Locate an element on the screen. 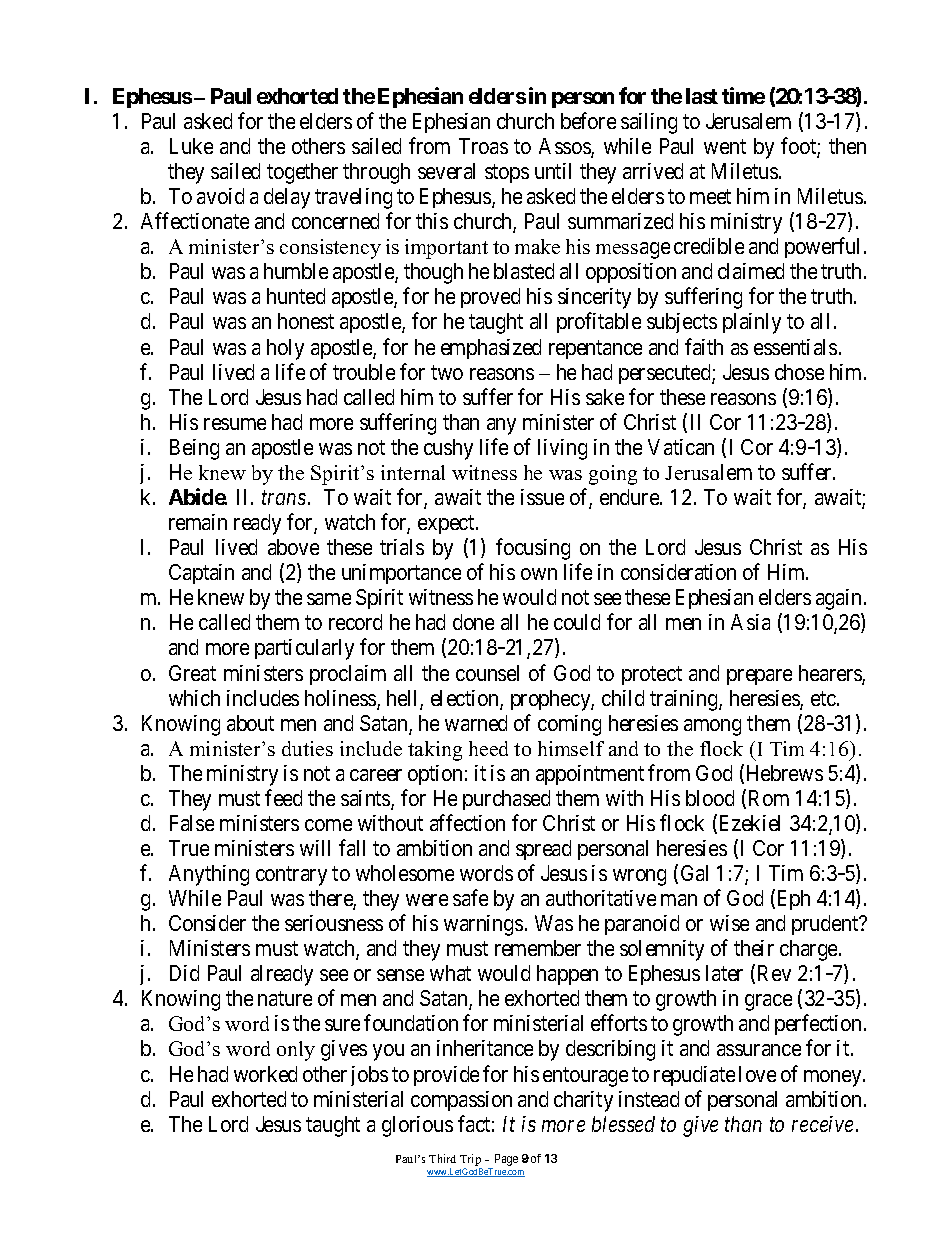  holy is located at coordinates (285, 349).
